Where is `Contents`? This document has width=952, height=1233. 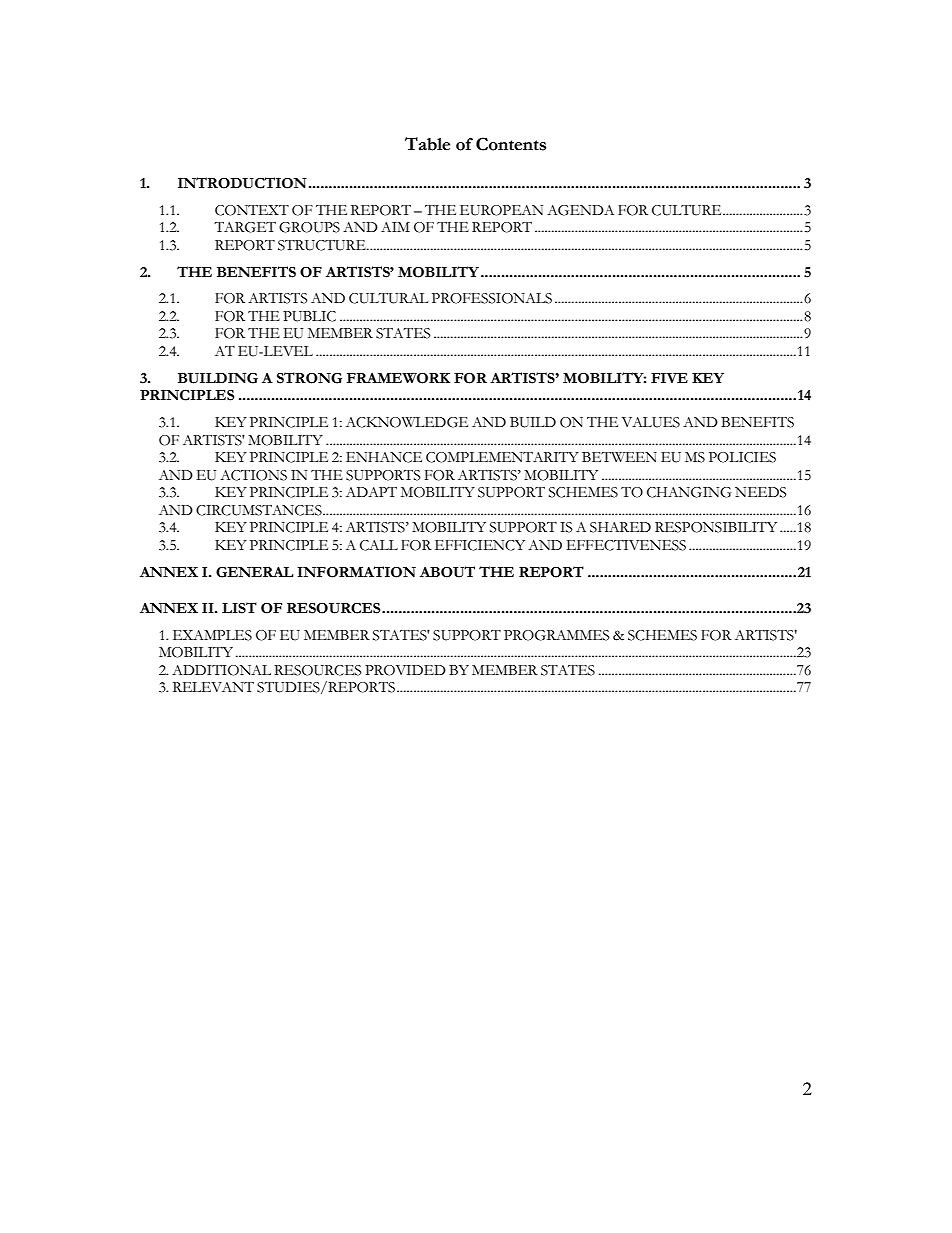
Contents is located at coordinates (511, 144).
